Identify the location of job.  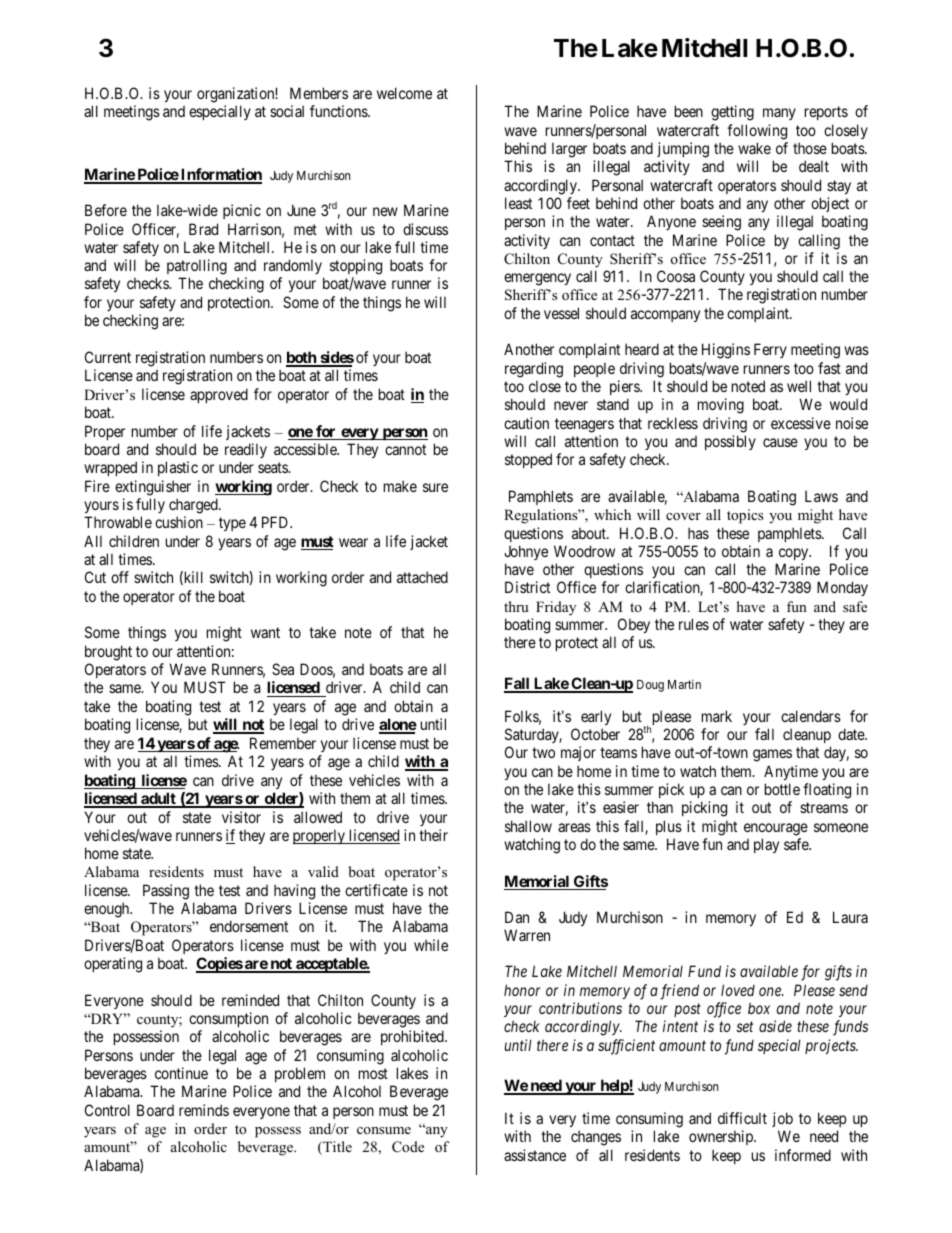
(782, 1119).
